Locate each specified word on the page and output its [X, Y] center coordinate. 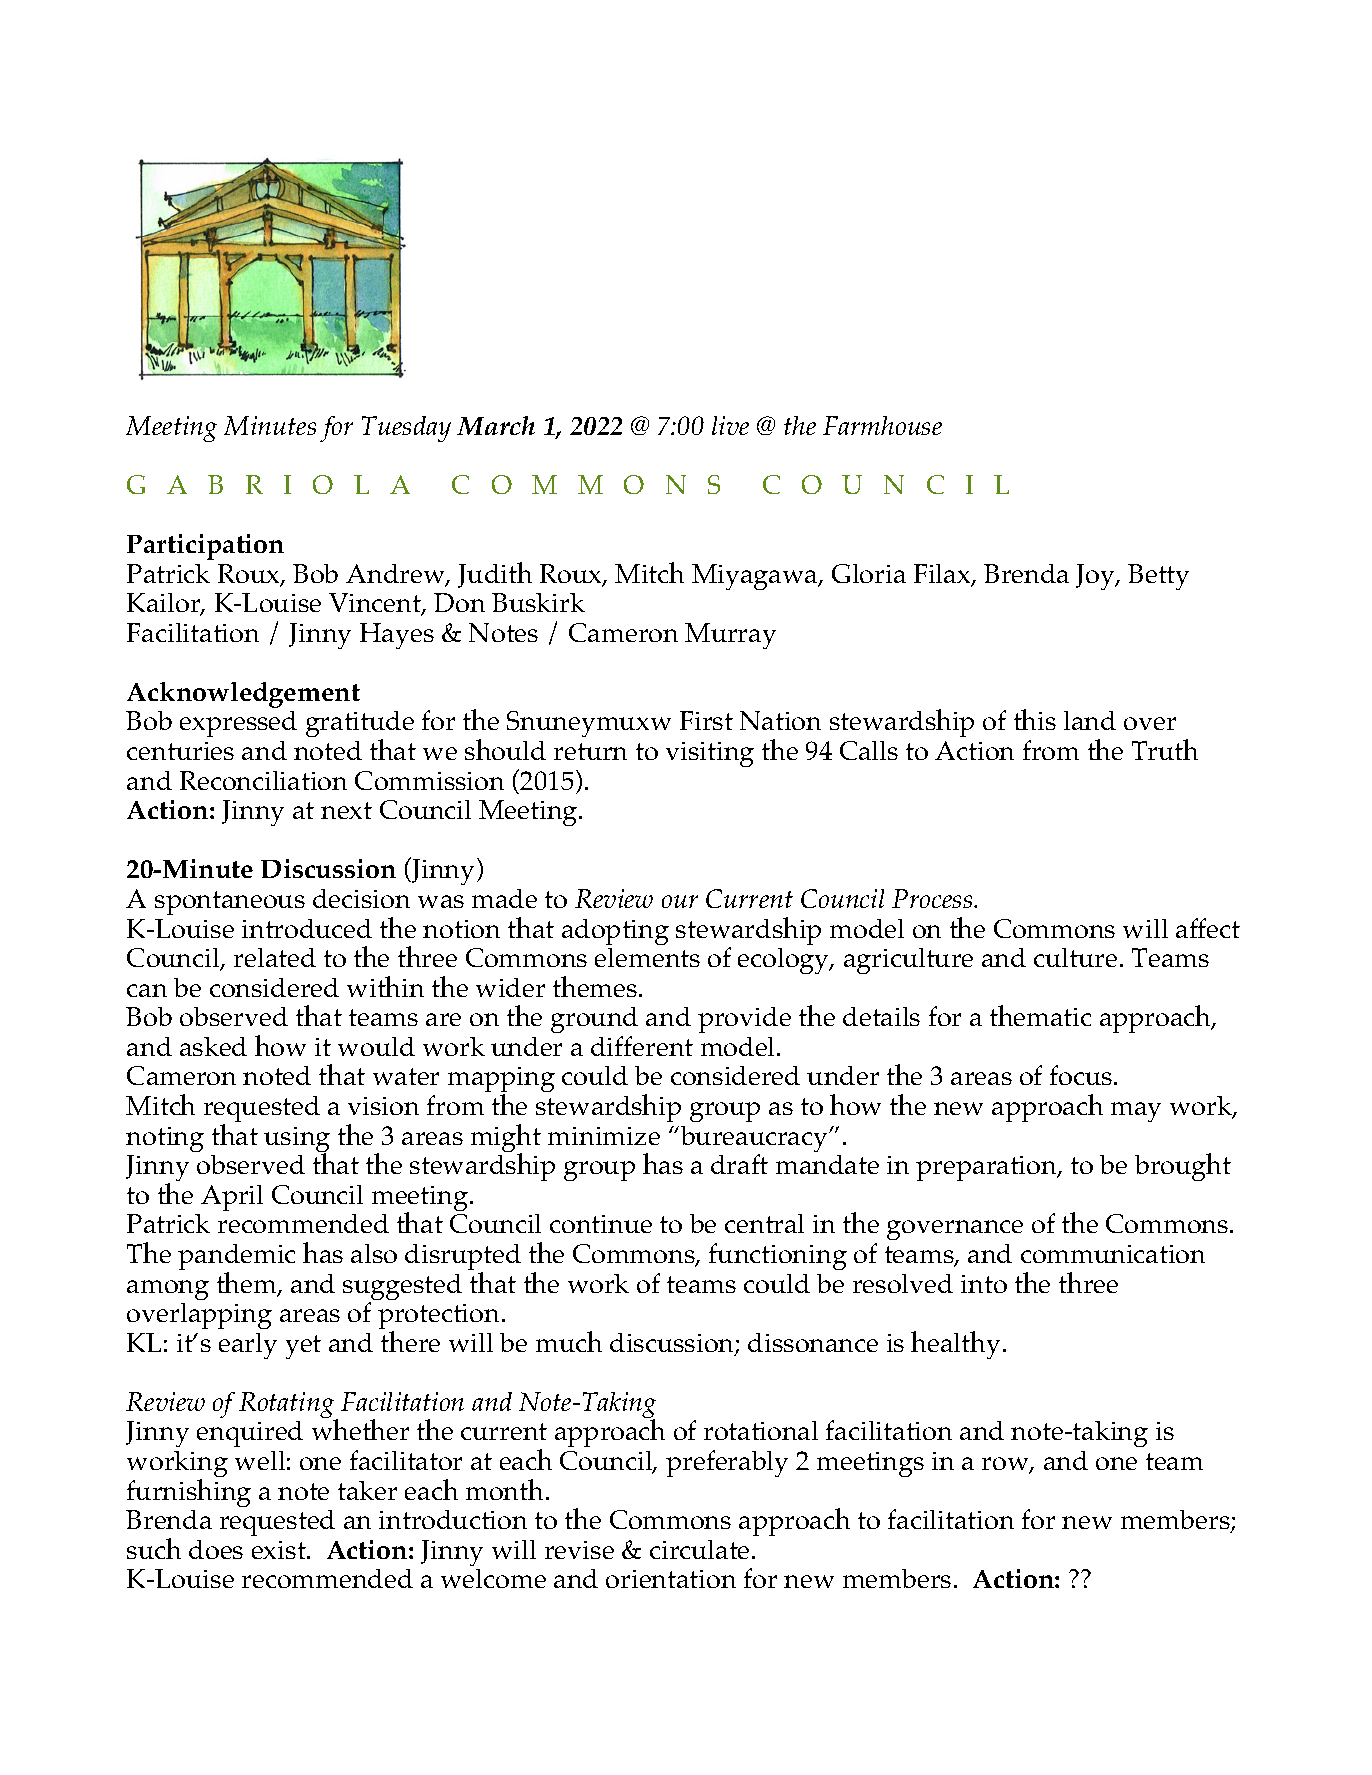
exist [280, 1550]
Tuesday [406, 429]
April [232, 1198]
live [730, 425]
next [346, 810]
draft [739, 1164]
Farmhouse [882, 425]
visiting [710, 754]
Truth [1165, 749]
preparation [987, 1168]
